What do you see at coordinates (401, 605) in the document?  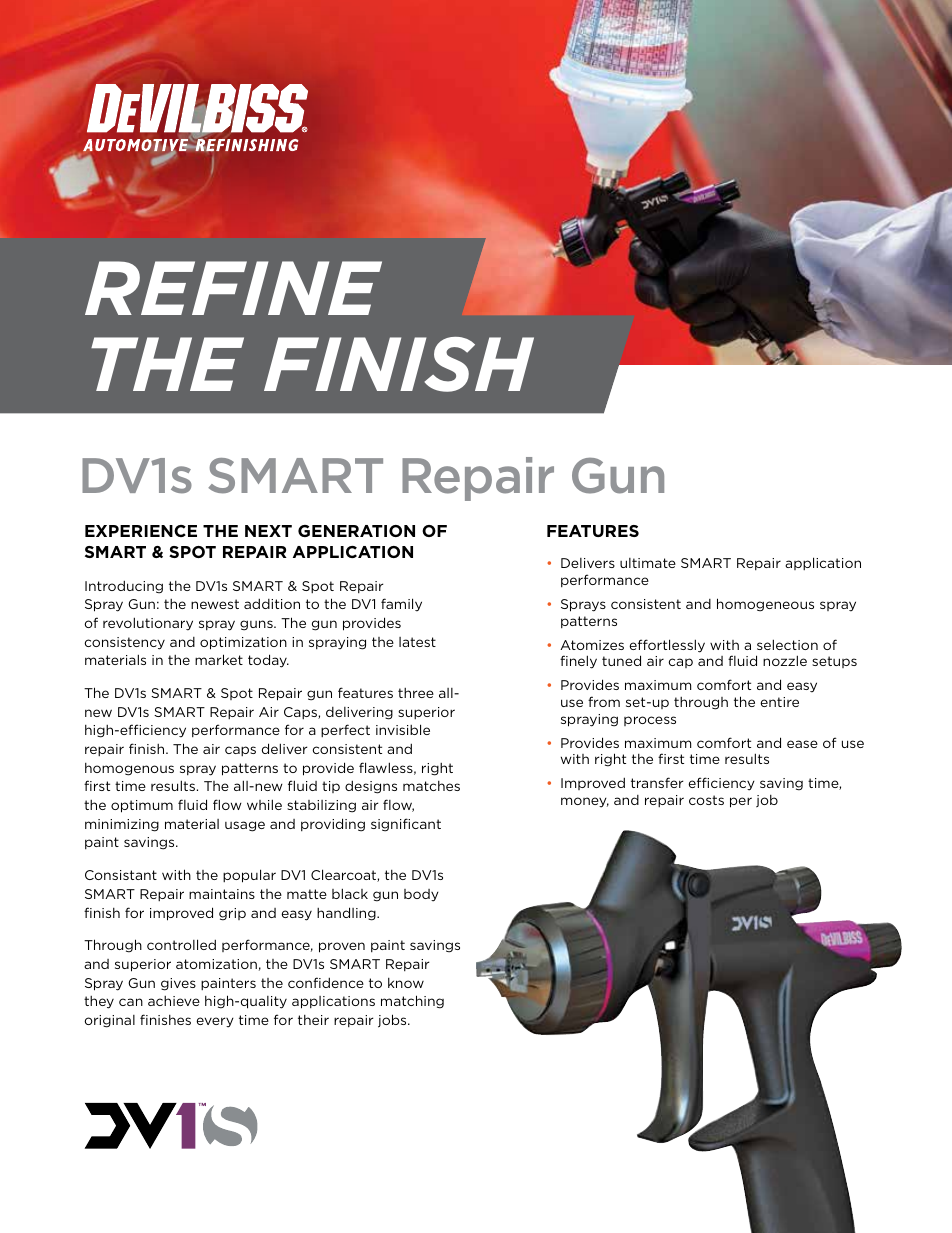 I see `family` at bounding box center [401, 605].
